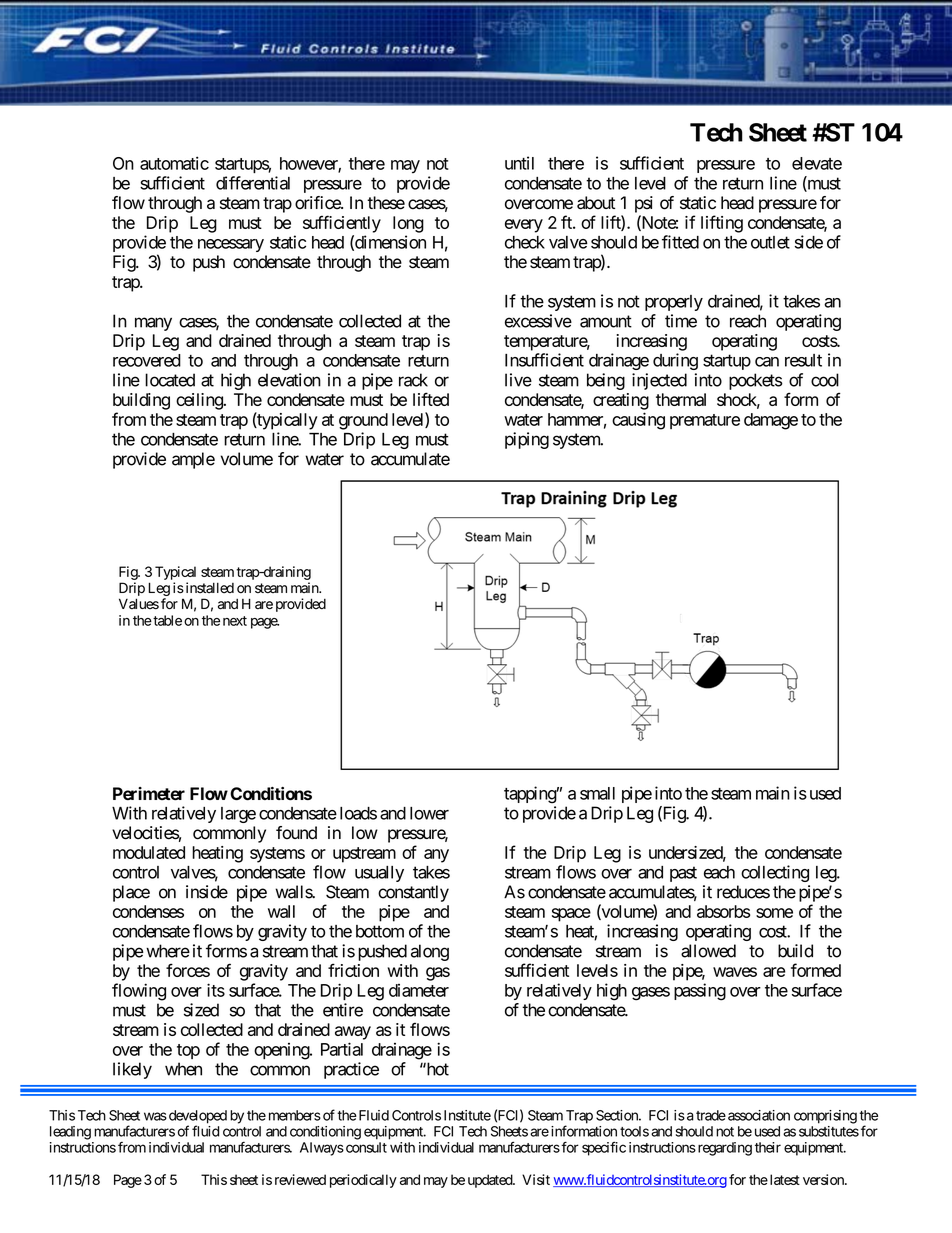  What do you see at coordinates (597, 793) in the screenshot?
I see `small` at bounding box center [597, 793].
